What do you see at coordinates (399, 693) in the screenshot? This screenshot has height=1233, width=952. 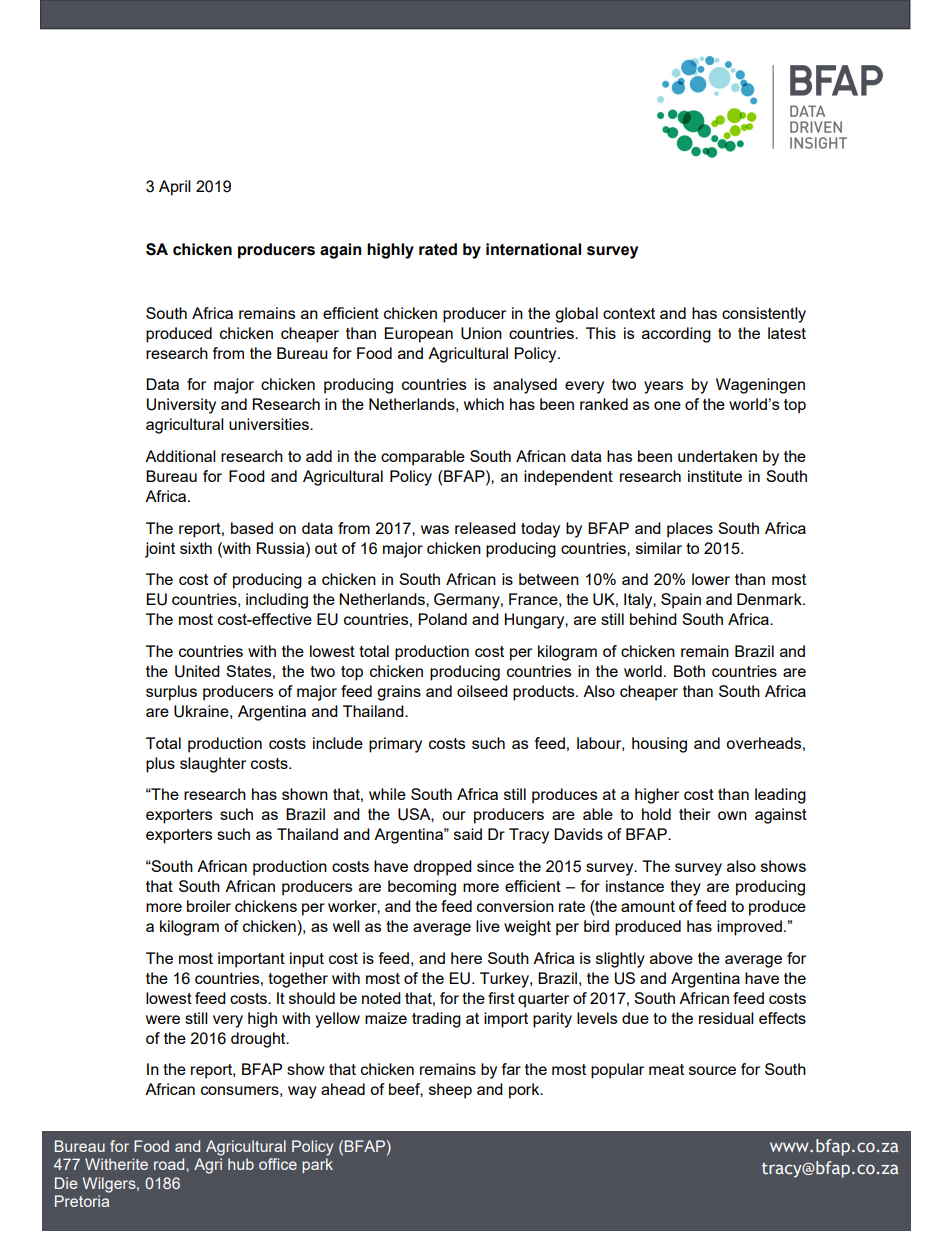 I see `grains` at bounding box center [399, 693].
